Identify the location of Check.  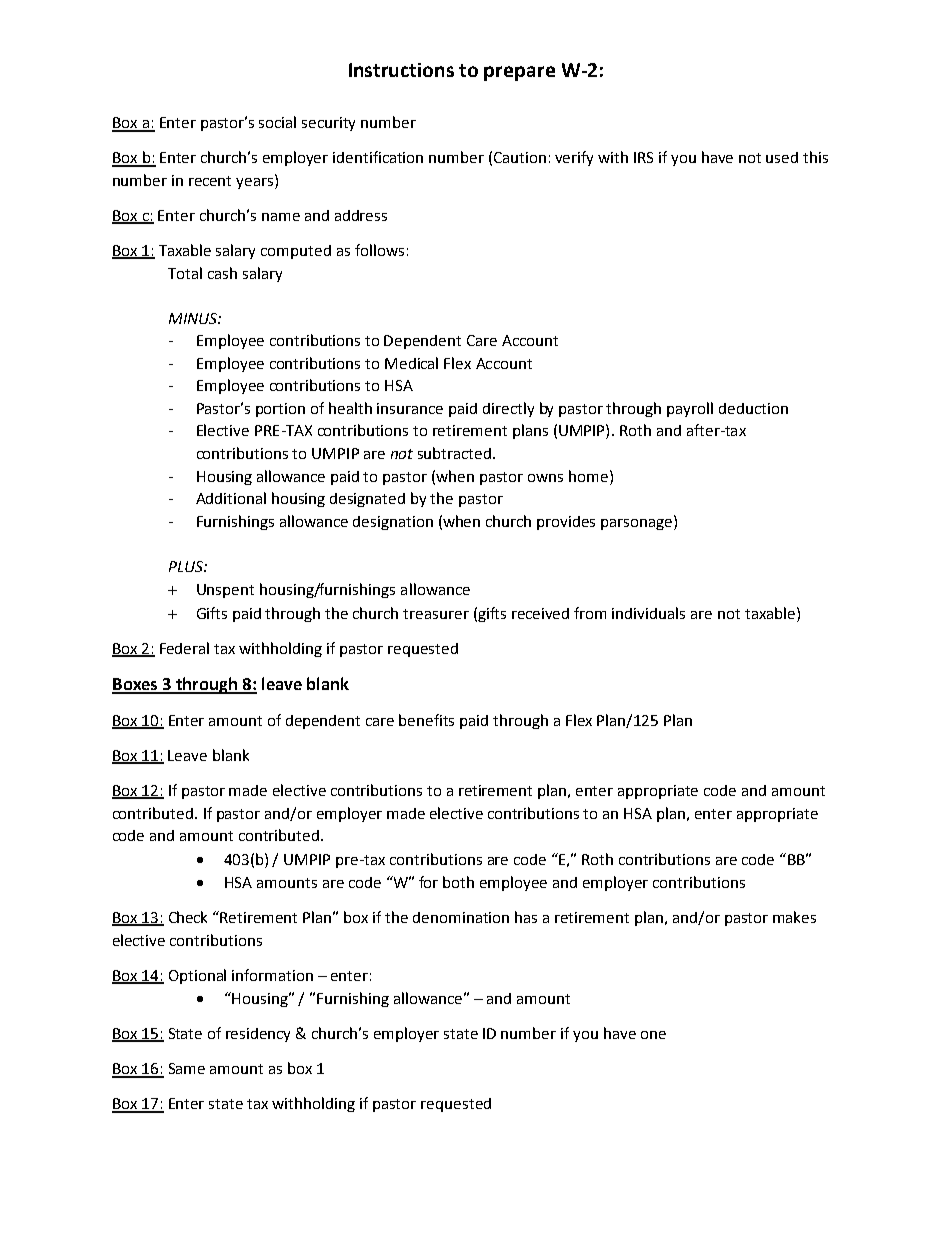
(188, 917).
